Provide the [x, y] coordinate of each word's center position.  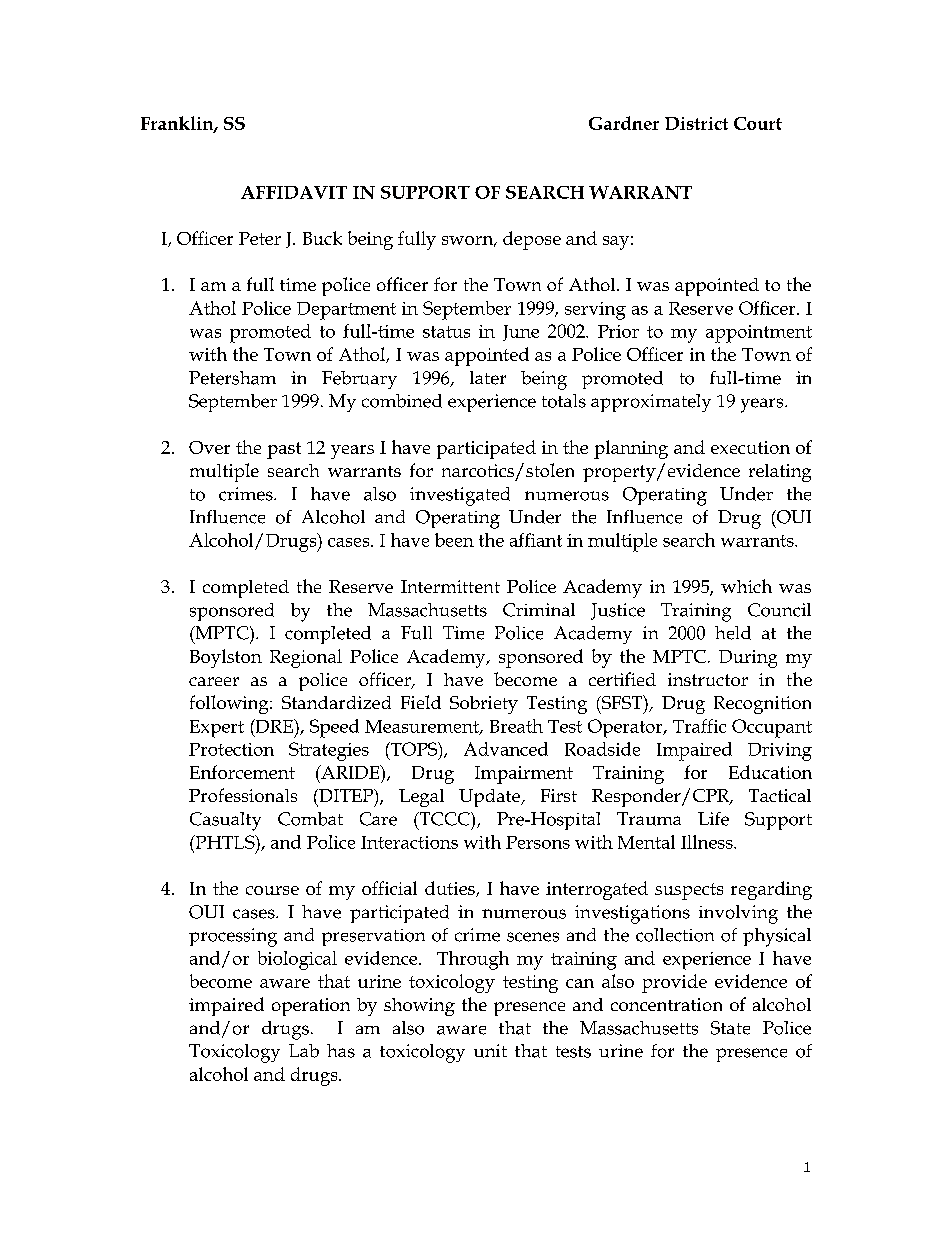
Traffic [699, 726]
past [284, 450]
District [696, 123]
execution [750, 447]
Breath [516, 726]
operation [311, 1007]
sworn [469, 241]
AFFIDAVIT [294, 192]
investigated [460, 496]
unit [490, 1051]
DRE [274, 726]
